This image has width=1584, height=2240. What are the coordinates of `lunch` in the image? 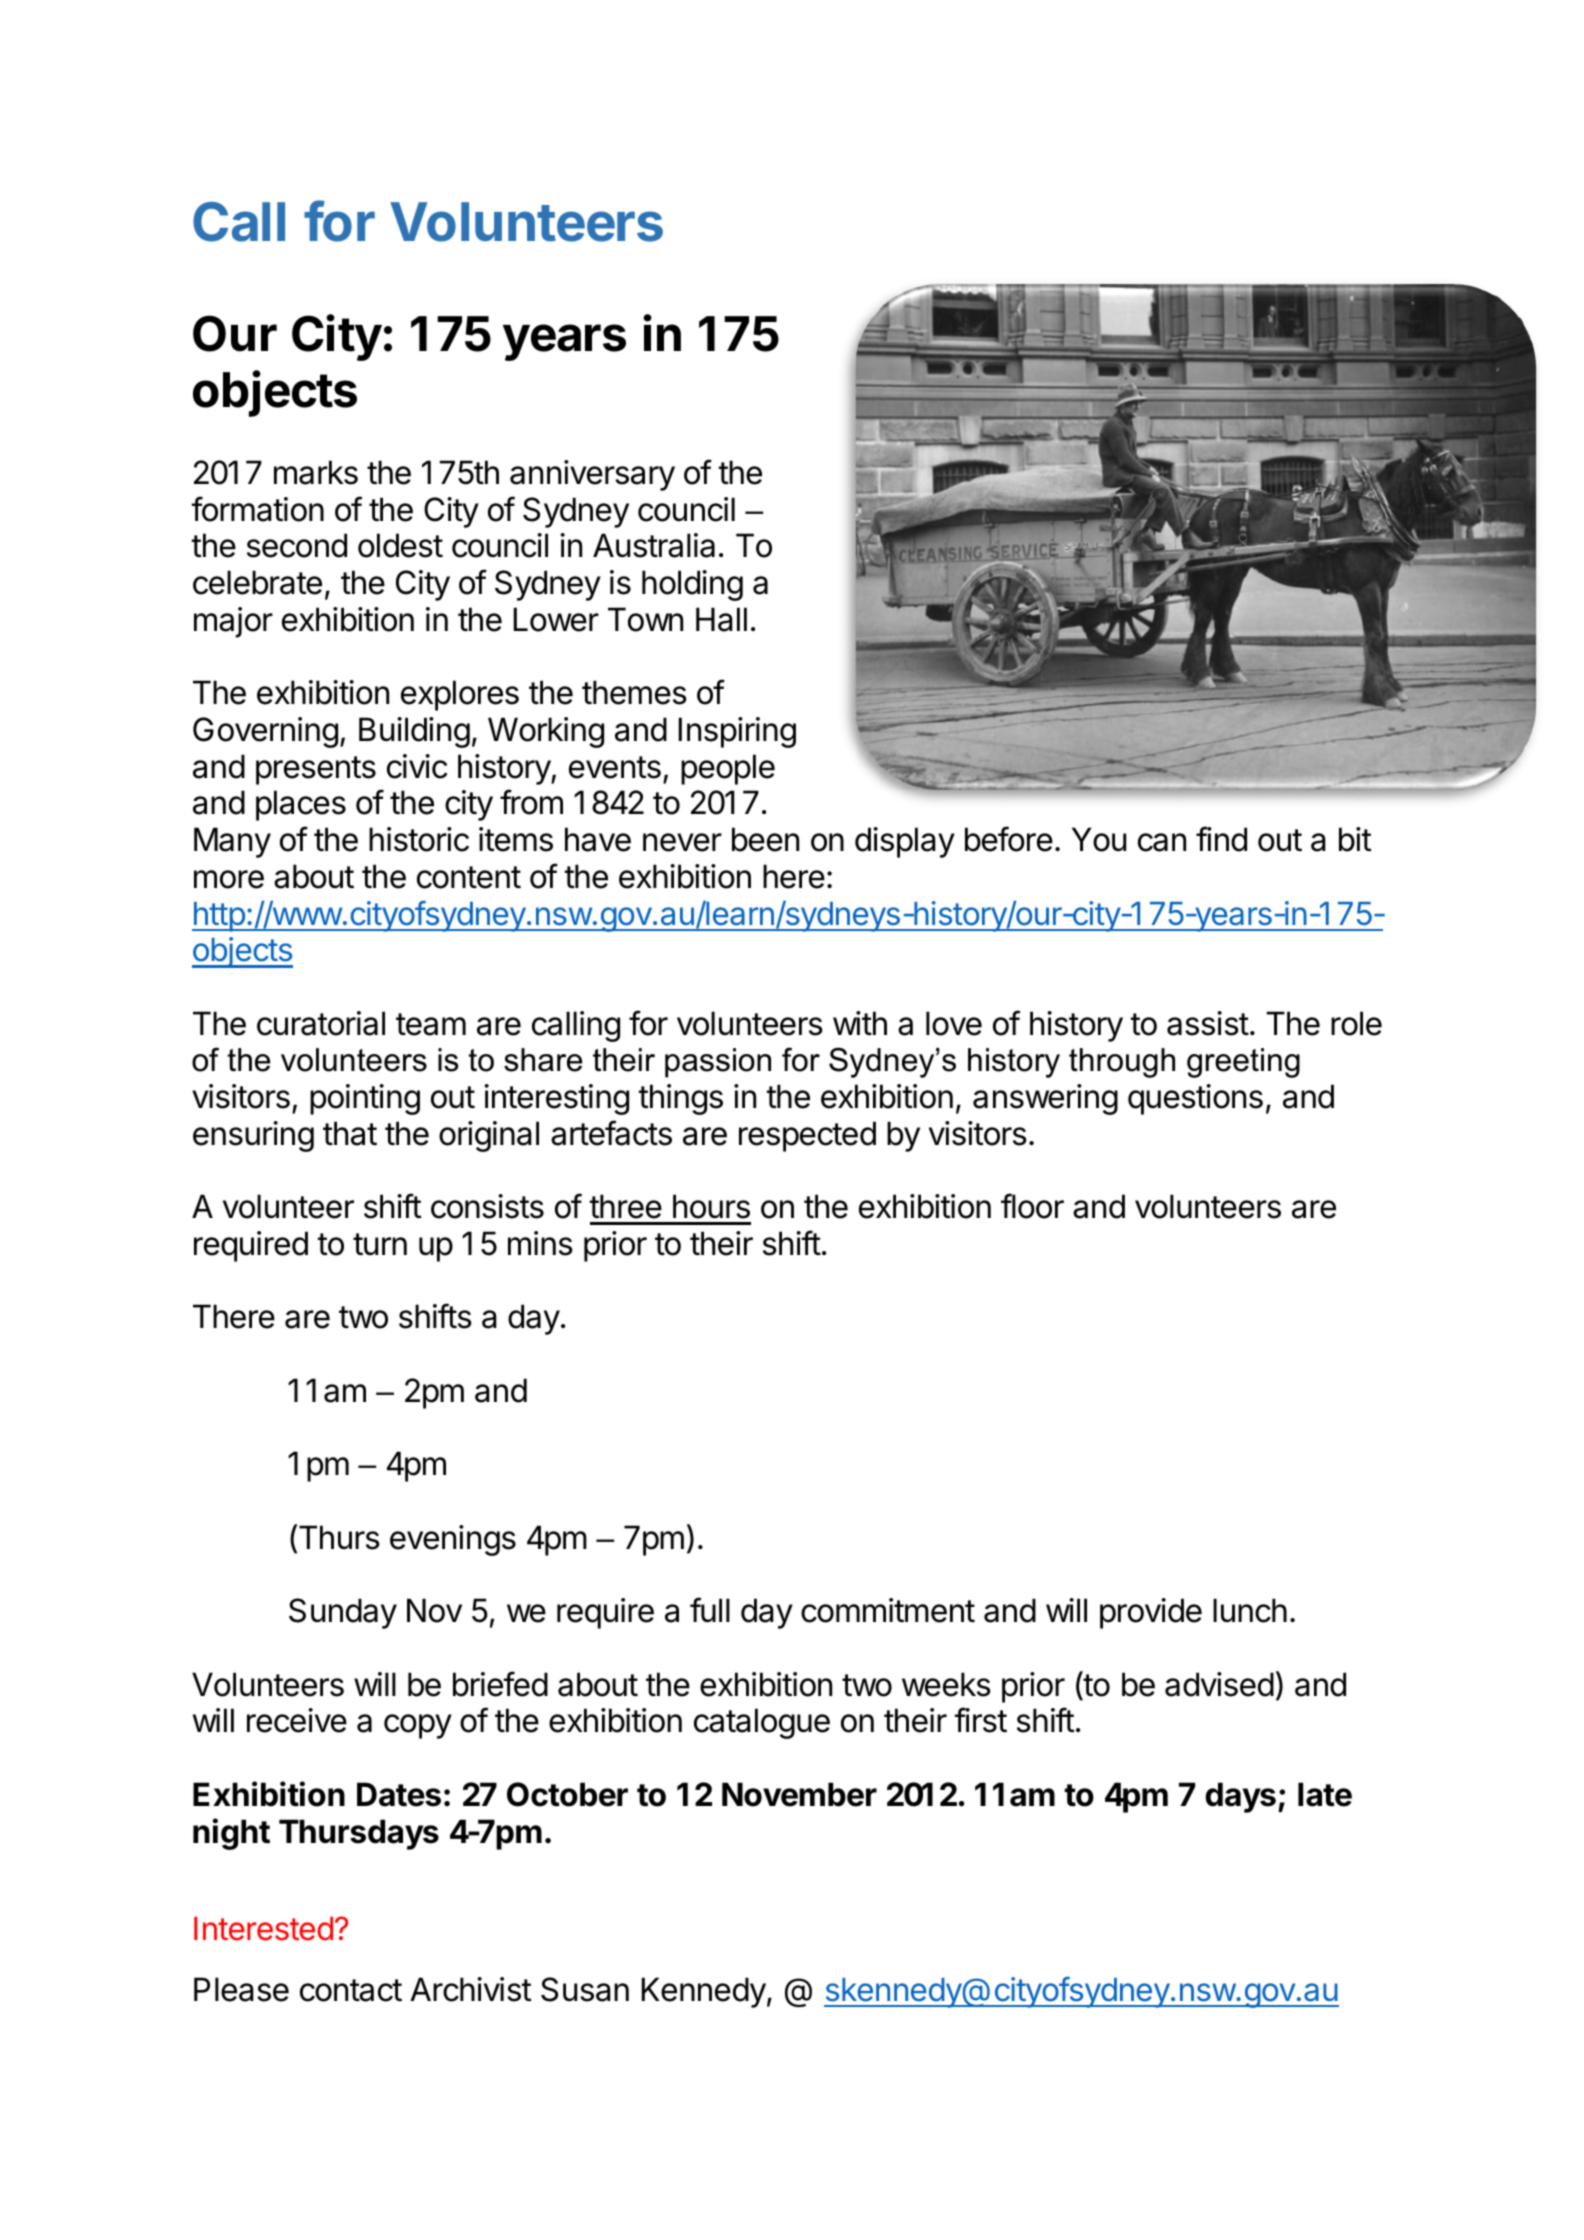 It's located at (1250, 1610).
